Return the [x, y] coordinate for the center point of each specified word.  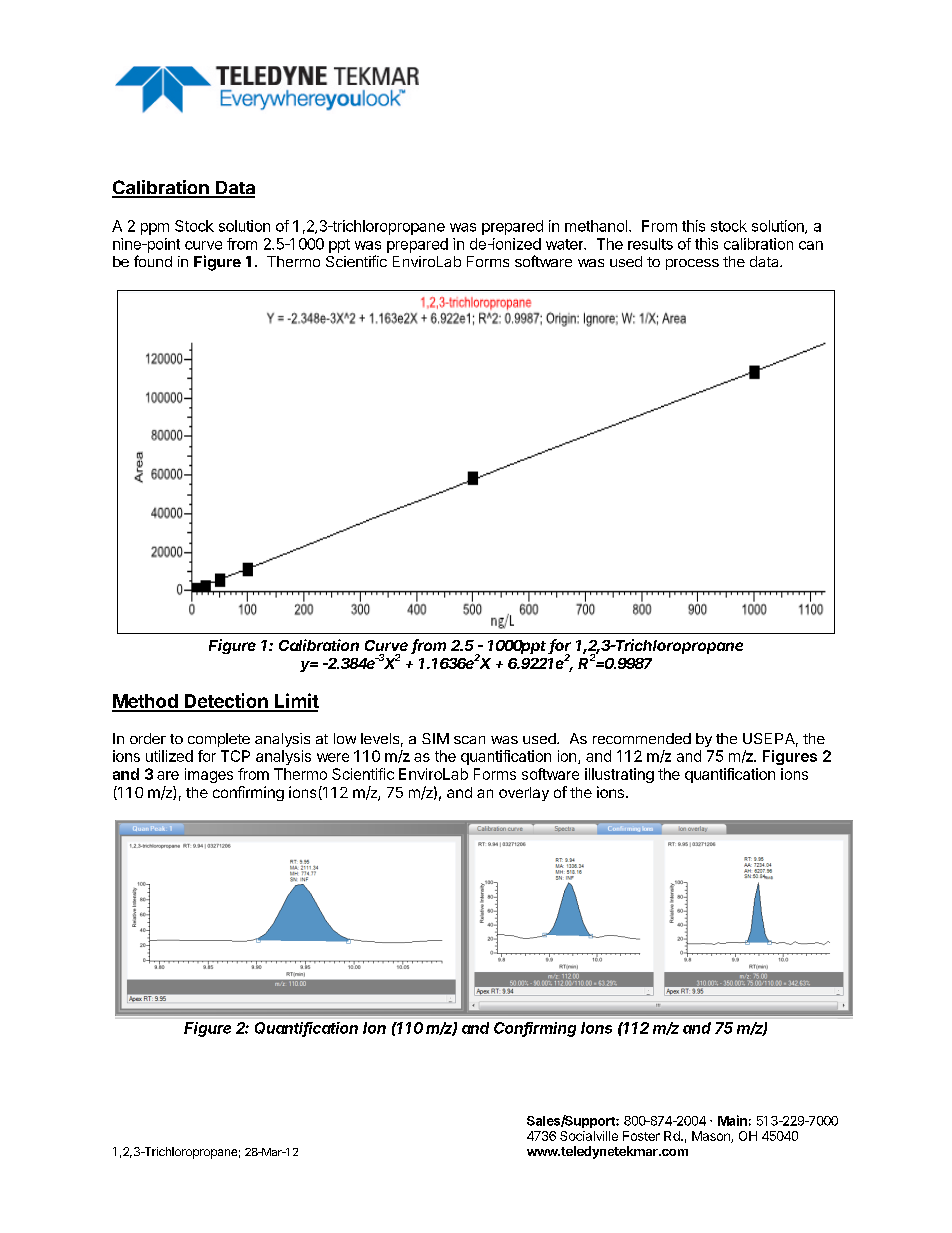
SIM [435, 738]
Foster [641, 1136]
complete [219, 740]
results [650, 244]
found [153, 261]
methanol [597, 226]
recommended [642, 738]
